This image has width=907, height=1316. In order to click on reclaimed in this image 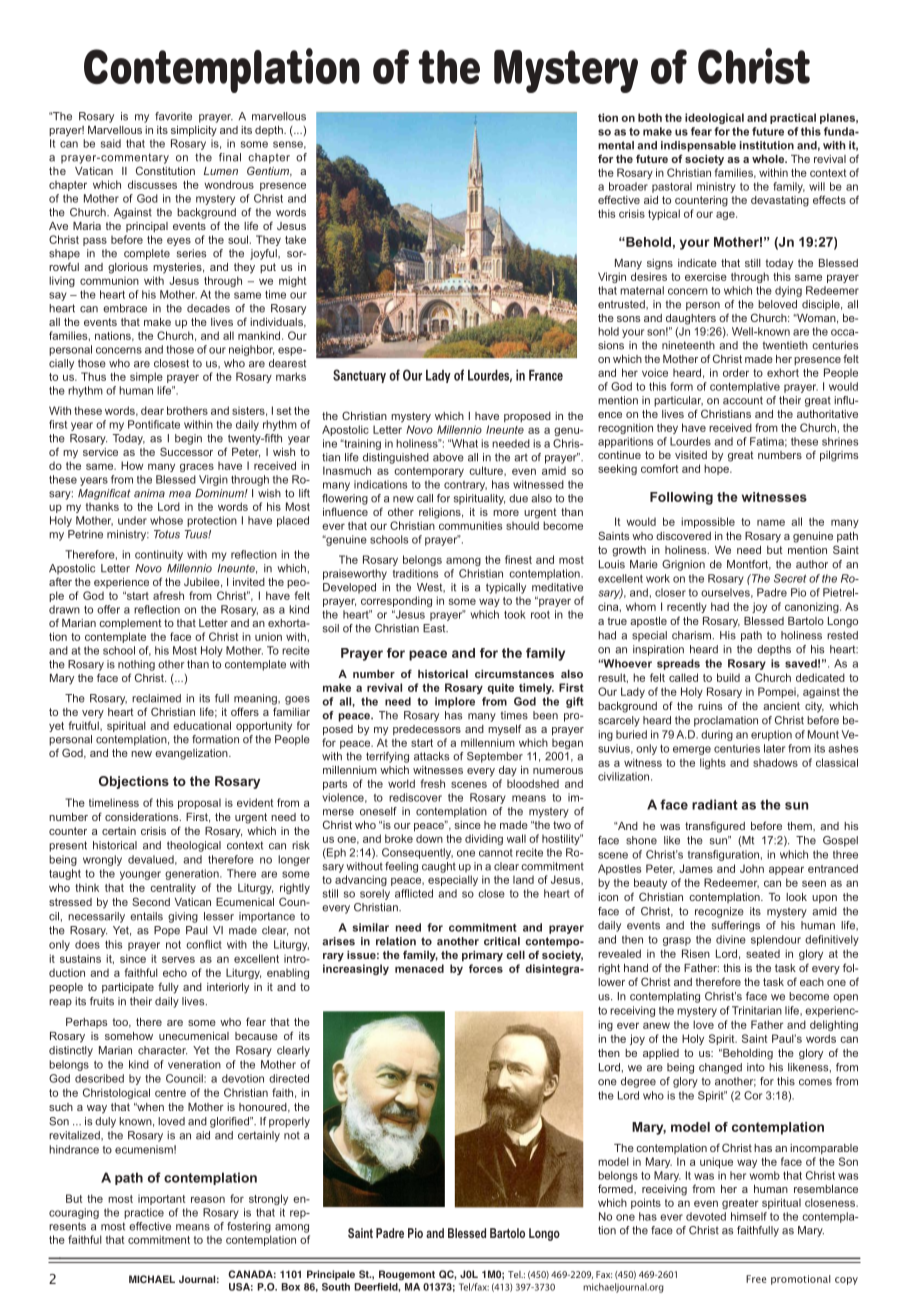, I will do `click(156, 698)`.
